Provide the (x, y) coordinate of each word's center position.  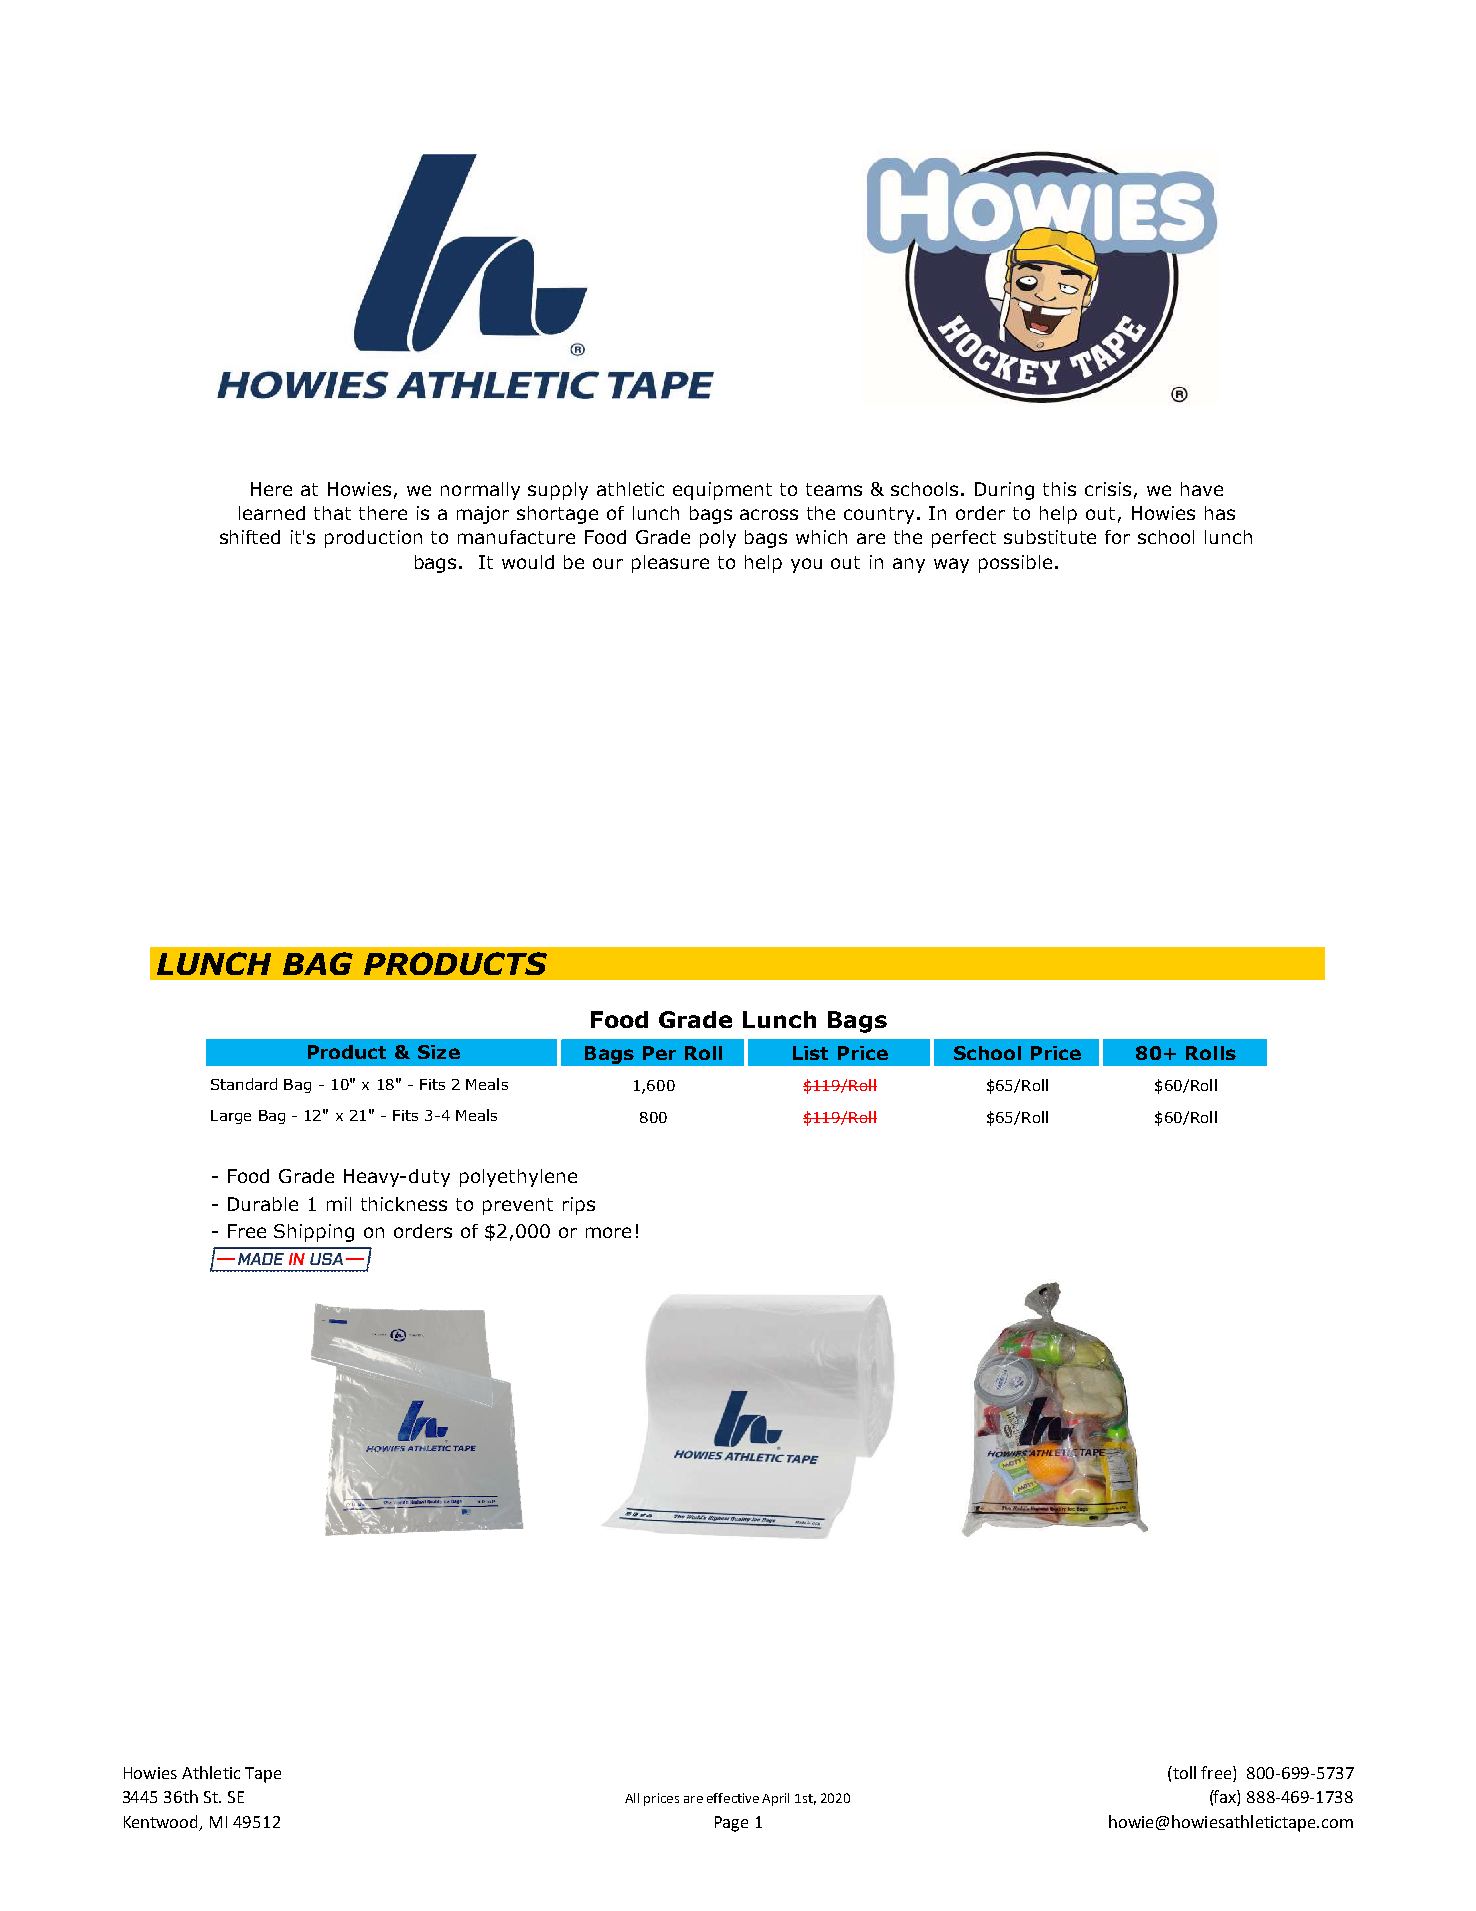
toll (1183, 1772)
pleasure (670, 564)
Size (439, 1052)
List (810, 1053)
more (608, 1232)
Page (731, 1824)
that (332, 513)
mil (339, 1204)
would (528, 562)
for (1117, 537)
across (769, 514)
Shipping (314, 1233)
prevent (518, 1206)
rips (579, 1206)
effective (733, 1798)
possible (1015, 564)
